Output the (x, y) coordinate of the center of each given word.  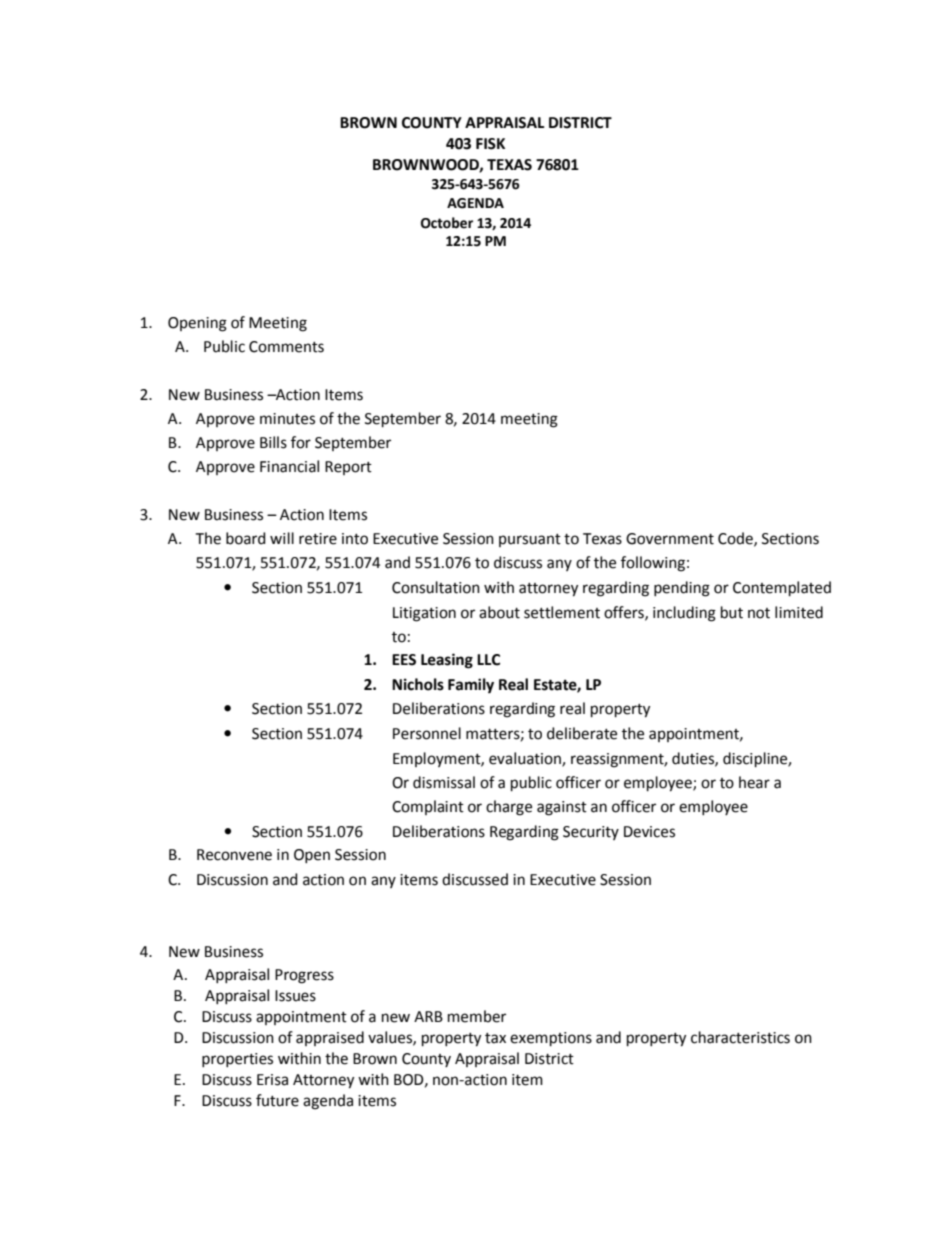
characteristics (740, 1037)
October (447, 223)
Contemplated (782, 588)
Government (670, 539)
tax (495, 1038)
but (732, 612)
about (499, 612)
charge (509, 808)
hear (754, 782)
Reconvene (234, 855)
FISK (490, 144)
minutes (287, 419)
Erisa (272, 1080)
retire (318, 539)
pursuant (530, 540)
